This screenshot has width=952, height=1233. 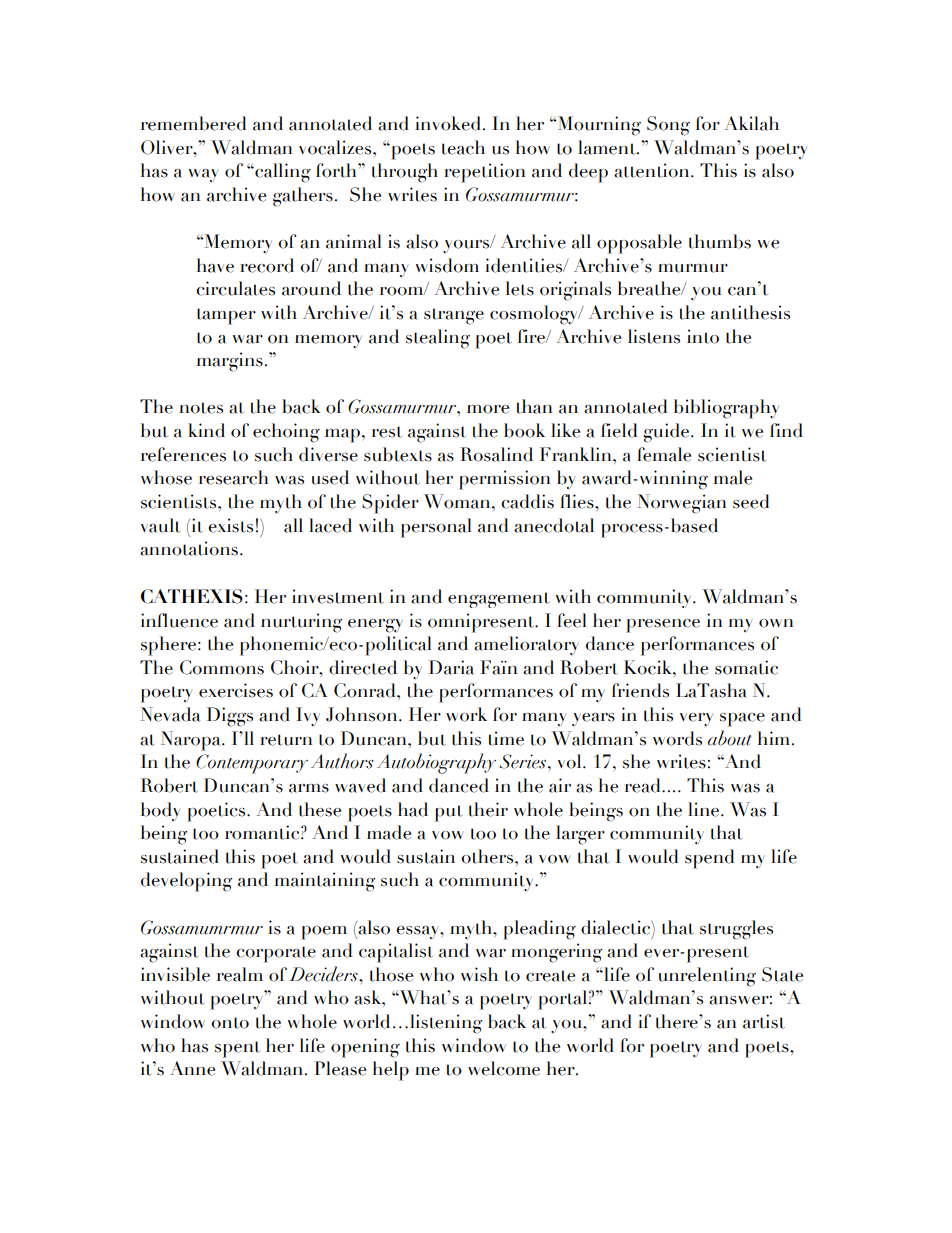 What do you see at coordinates (463, 147) in the screenshot?
I see `teach` at bounding box center [463, 147].
